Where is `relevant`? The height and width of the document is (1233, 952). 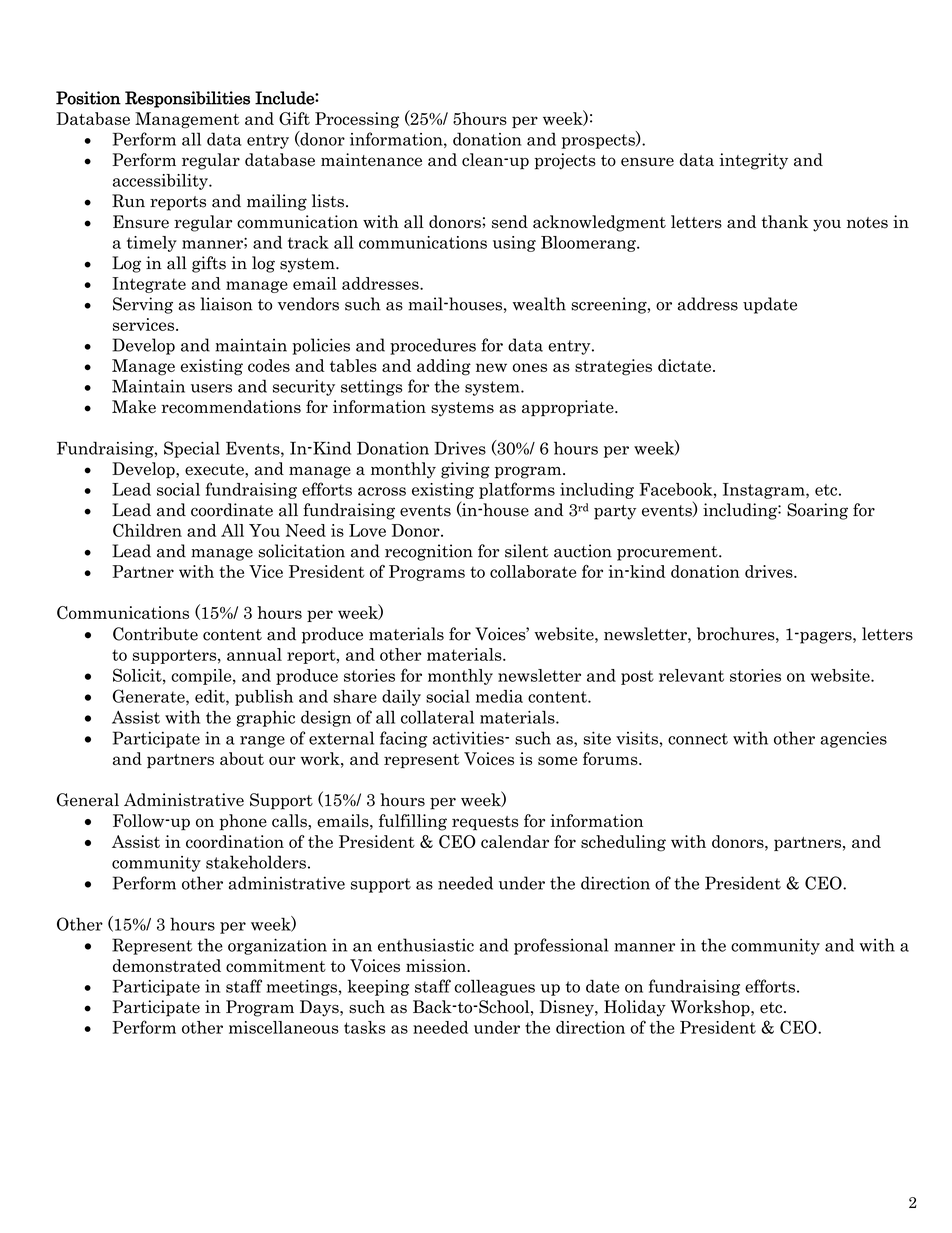
relevant is located at coordinates (691, 675).
